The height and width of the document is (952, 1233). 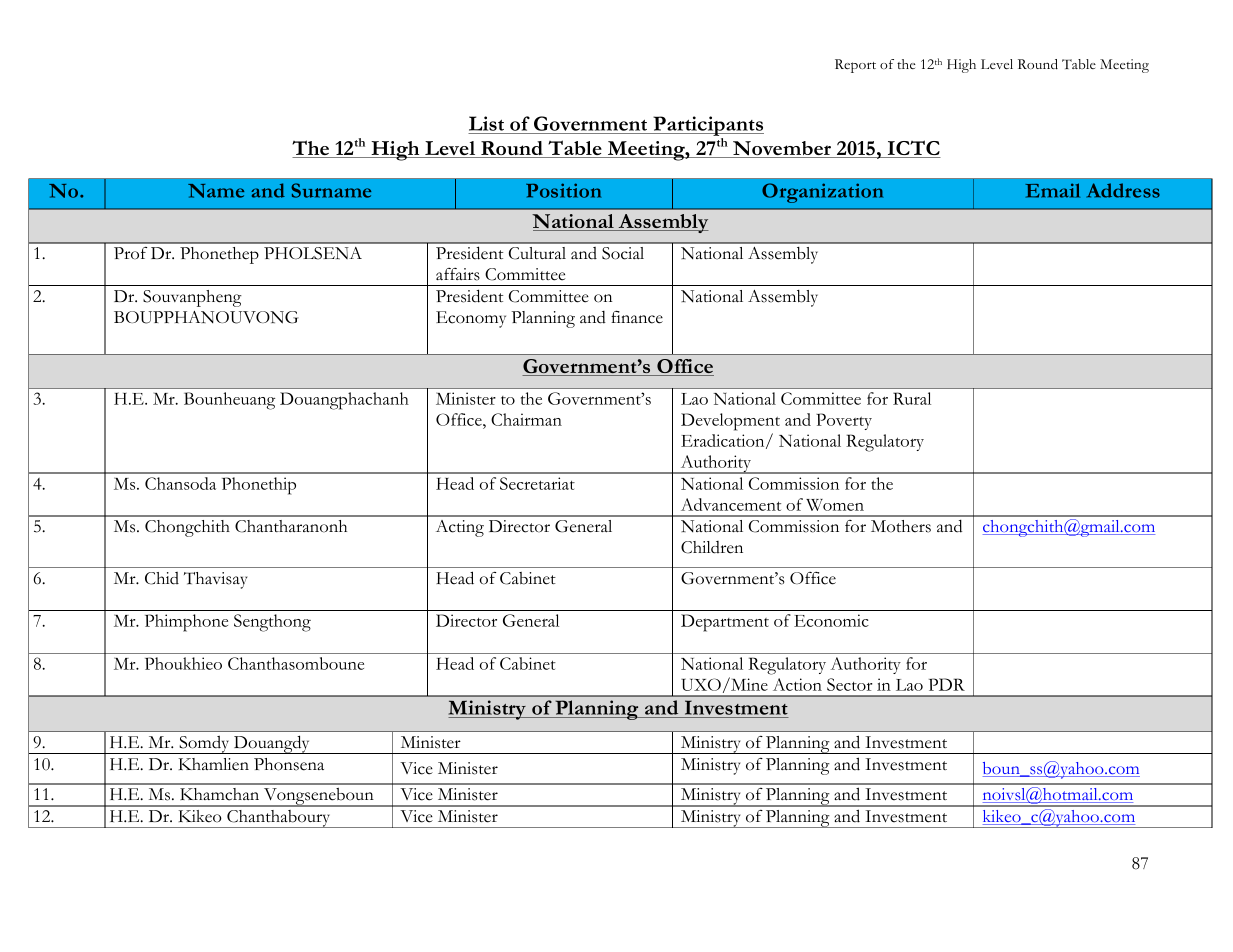 What do you see at coordinates (855, 66) in the document?
I see `Report` at bounding box center [855, 66].
